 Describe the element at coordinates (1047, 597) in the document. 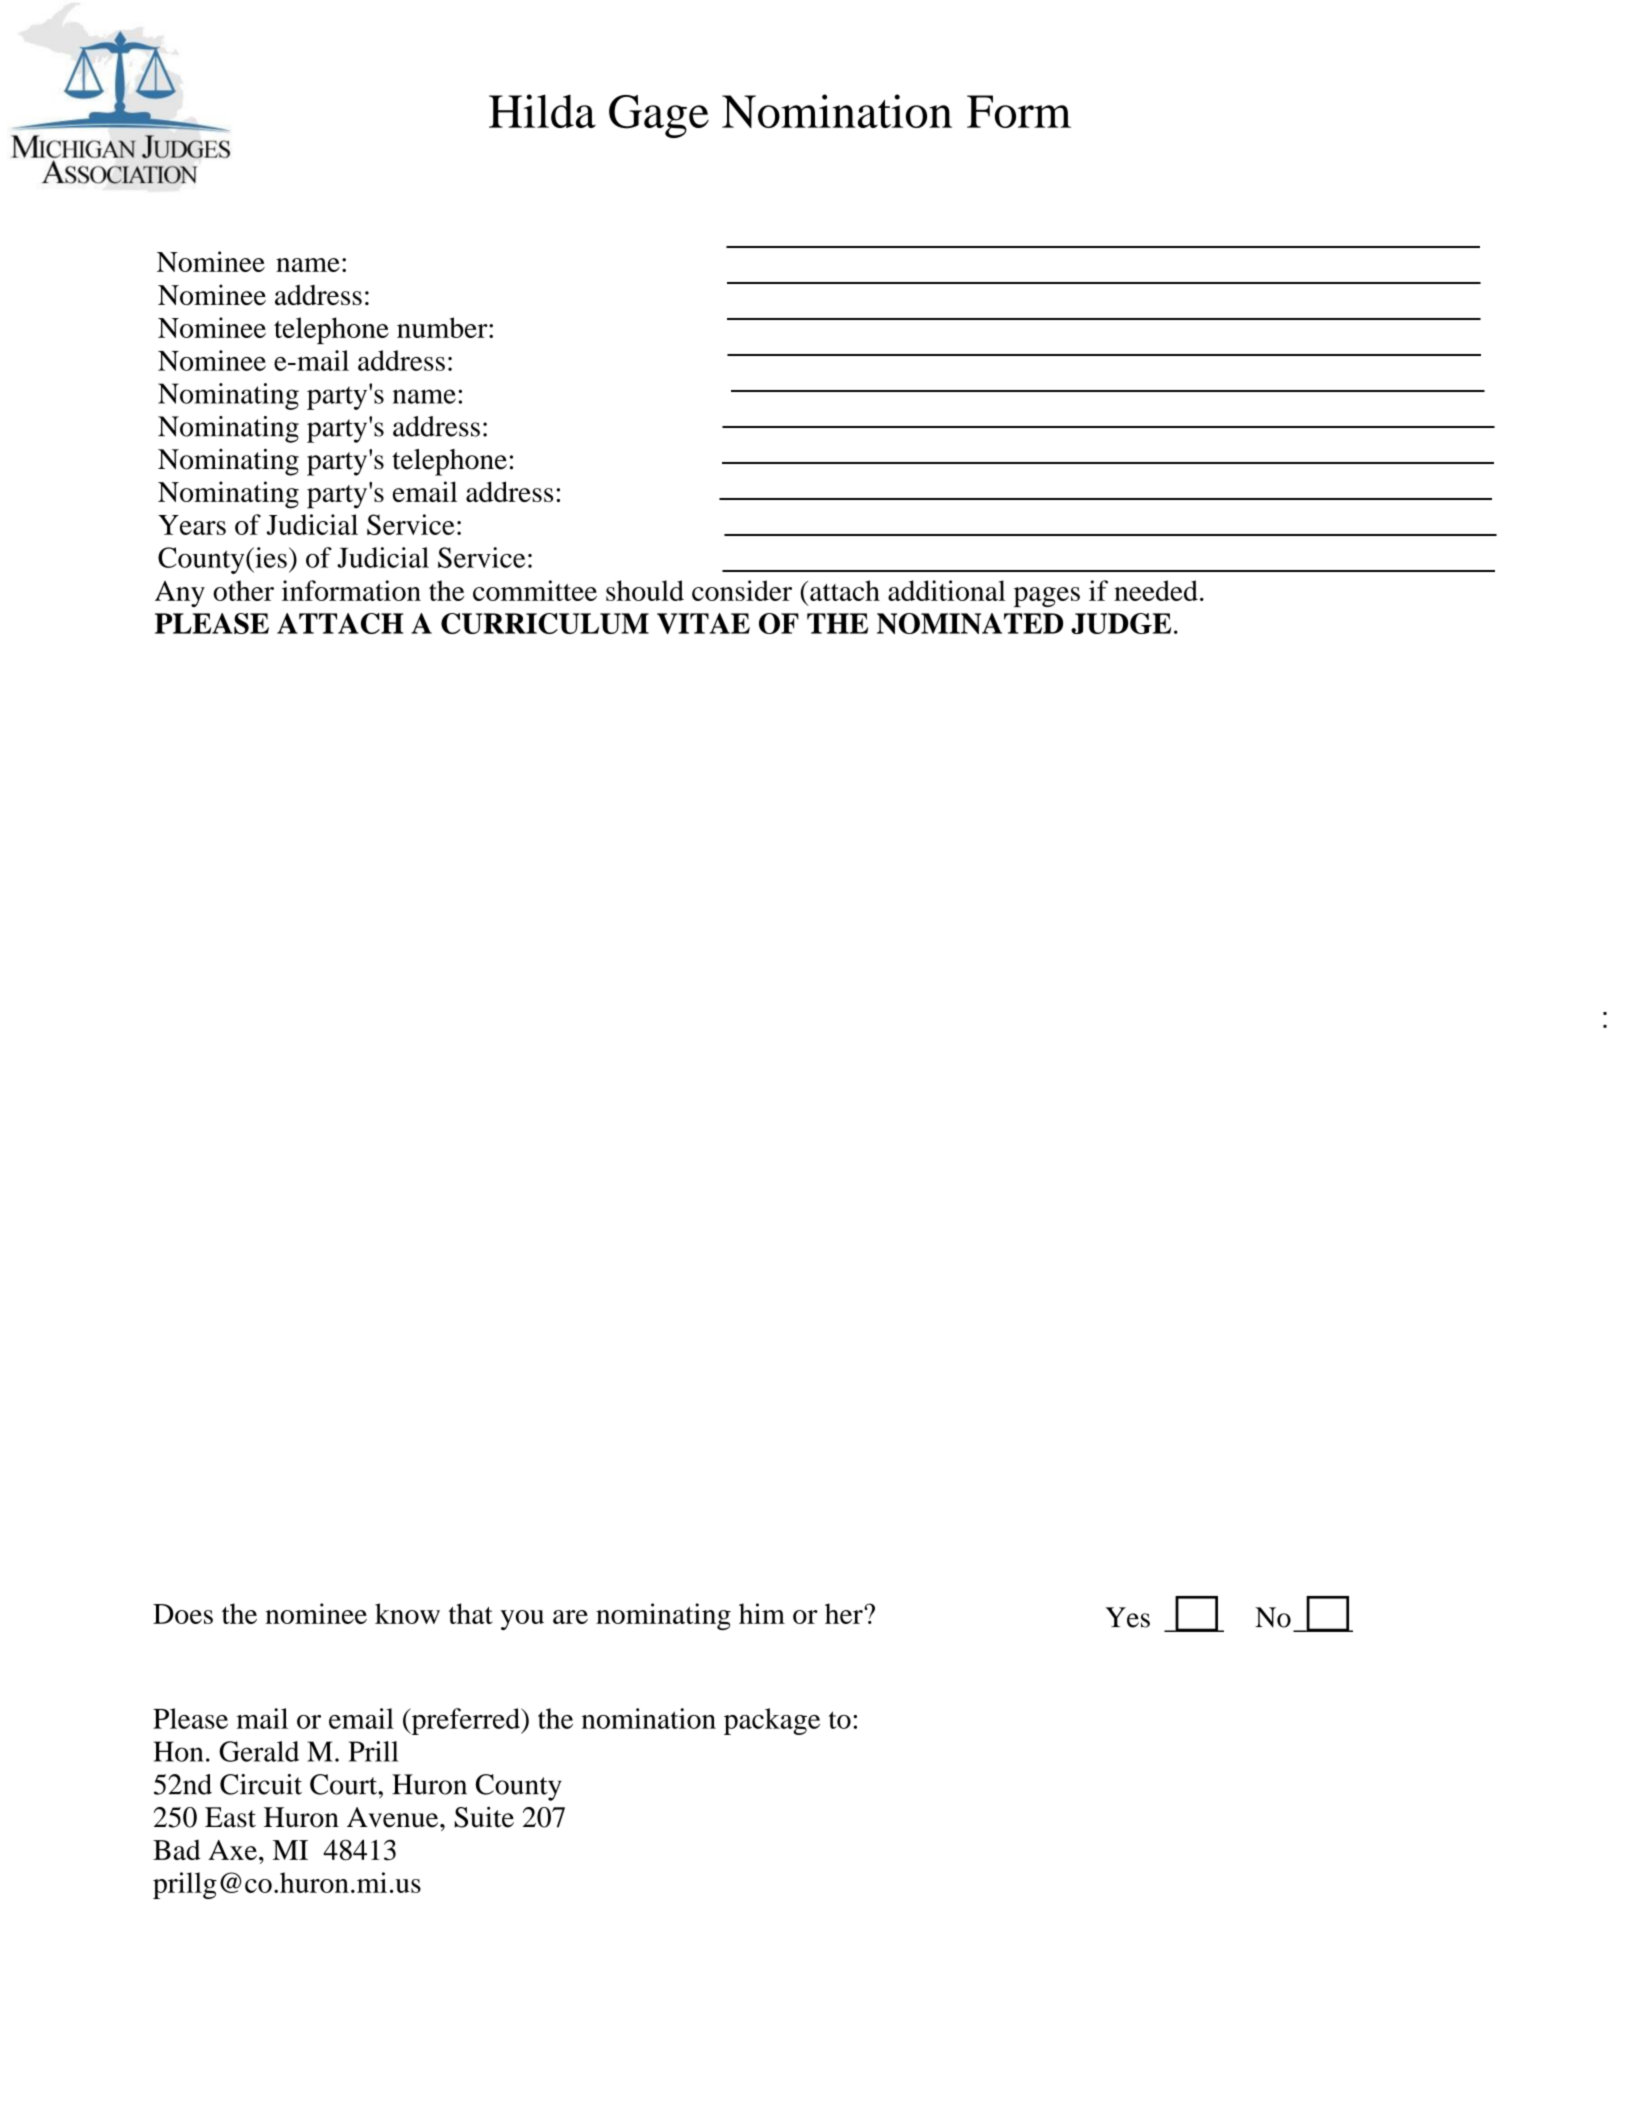

I see `pages` at that location.
